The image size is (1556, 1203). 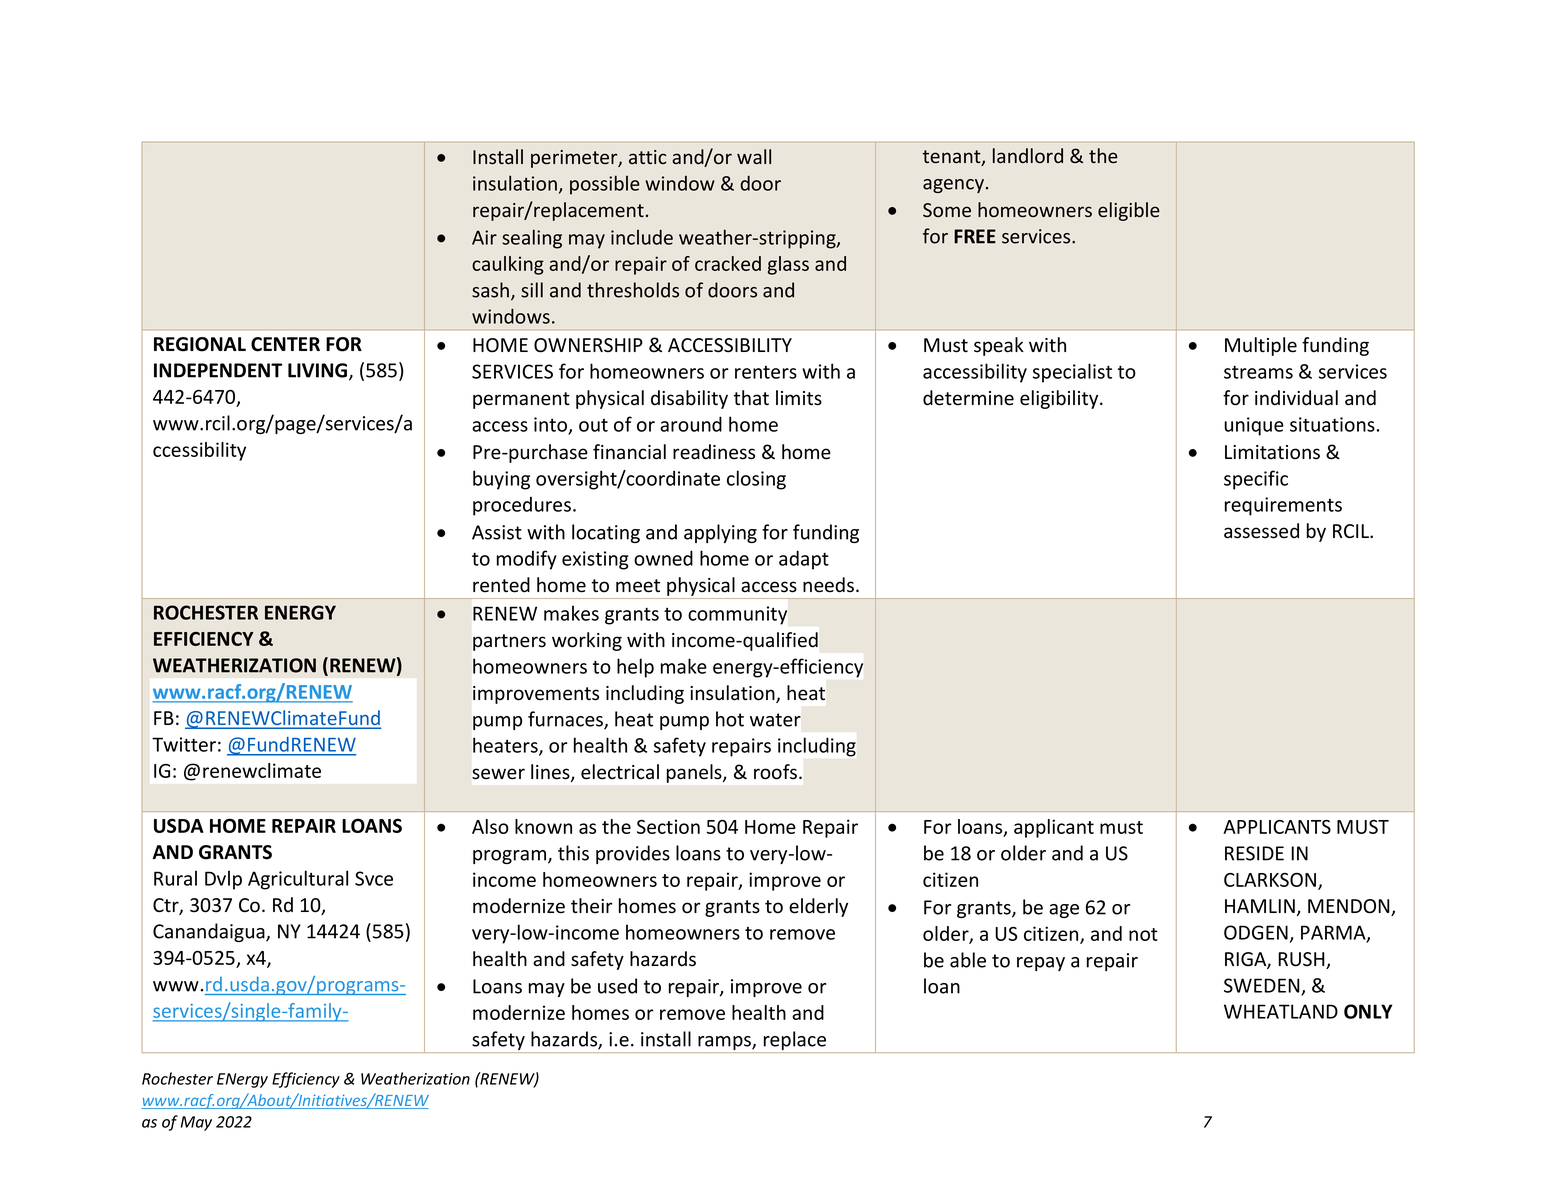 I want to click on rented, so click(x=501, y=585).
